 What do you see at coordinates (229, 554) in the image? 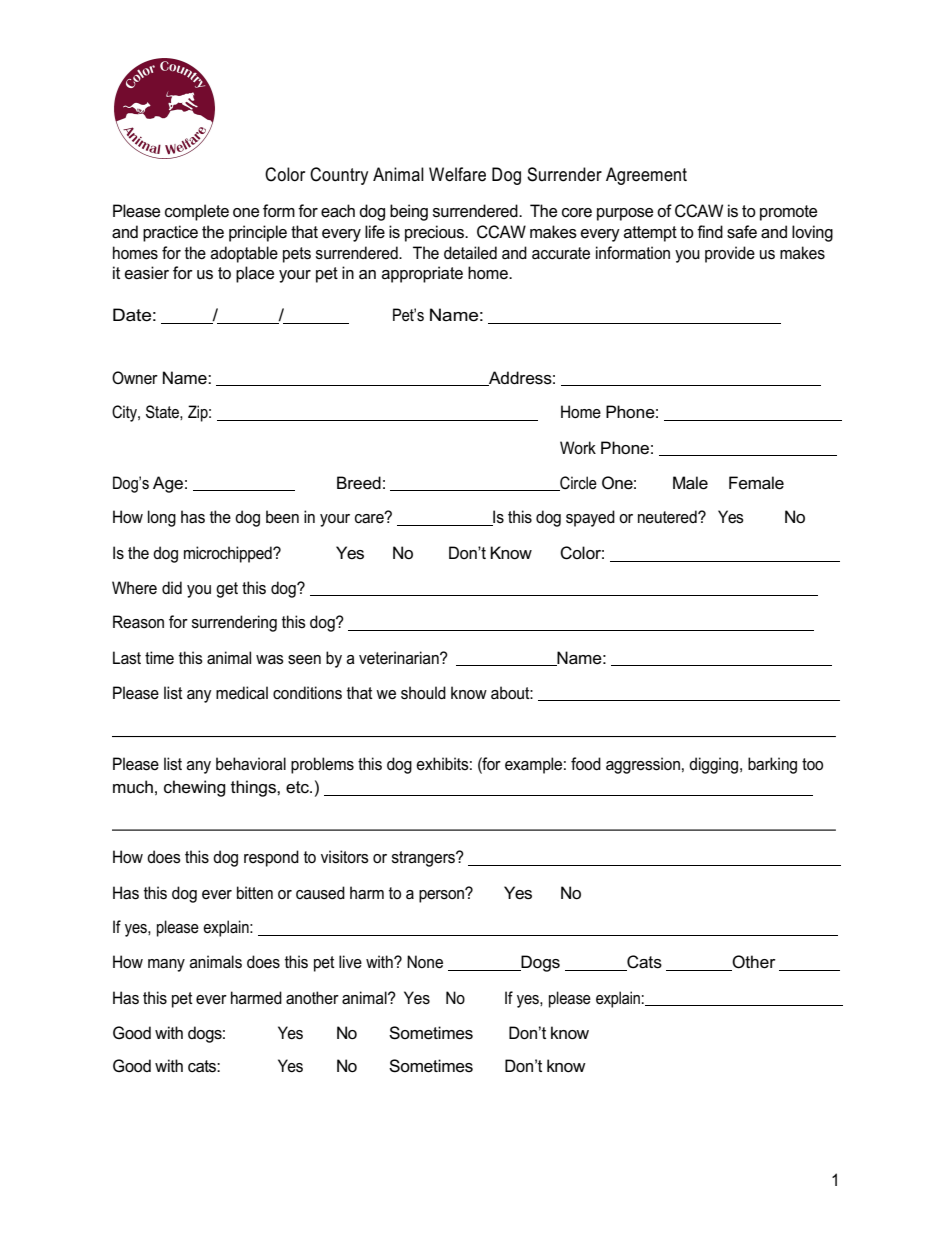
I see `microchipped` at bounding box center [229, 554].
